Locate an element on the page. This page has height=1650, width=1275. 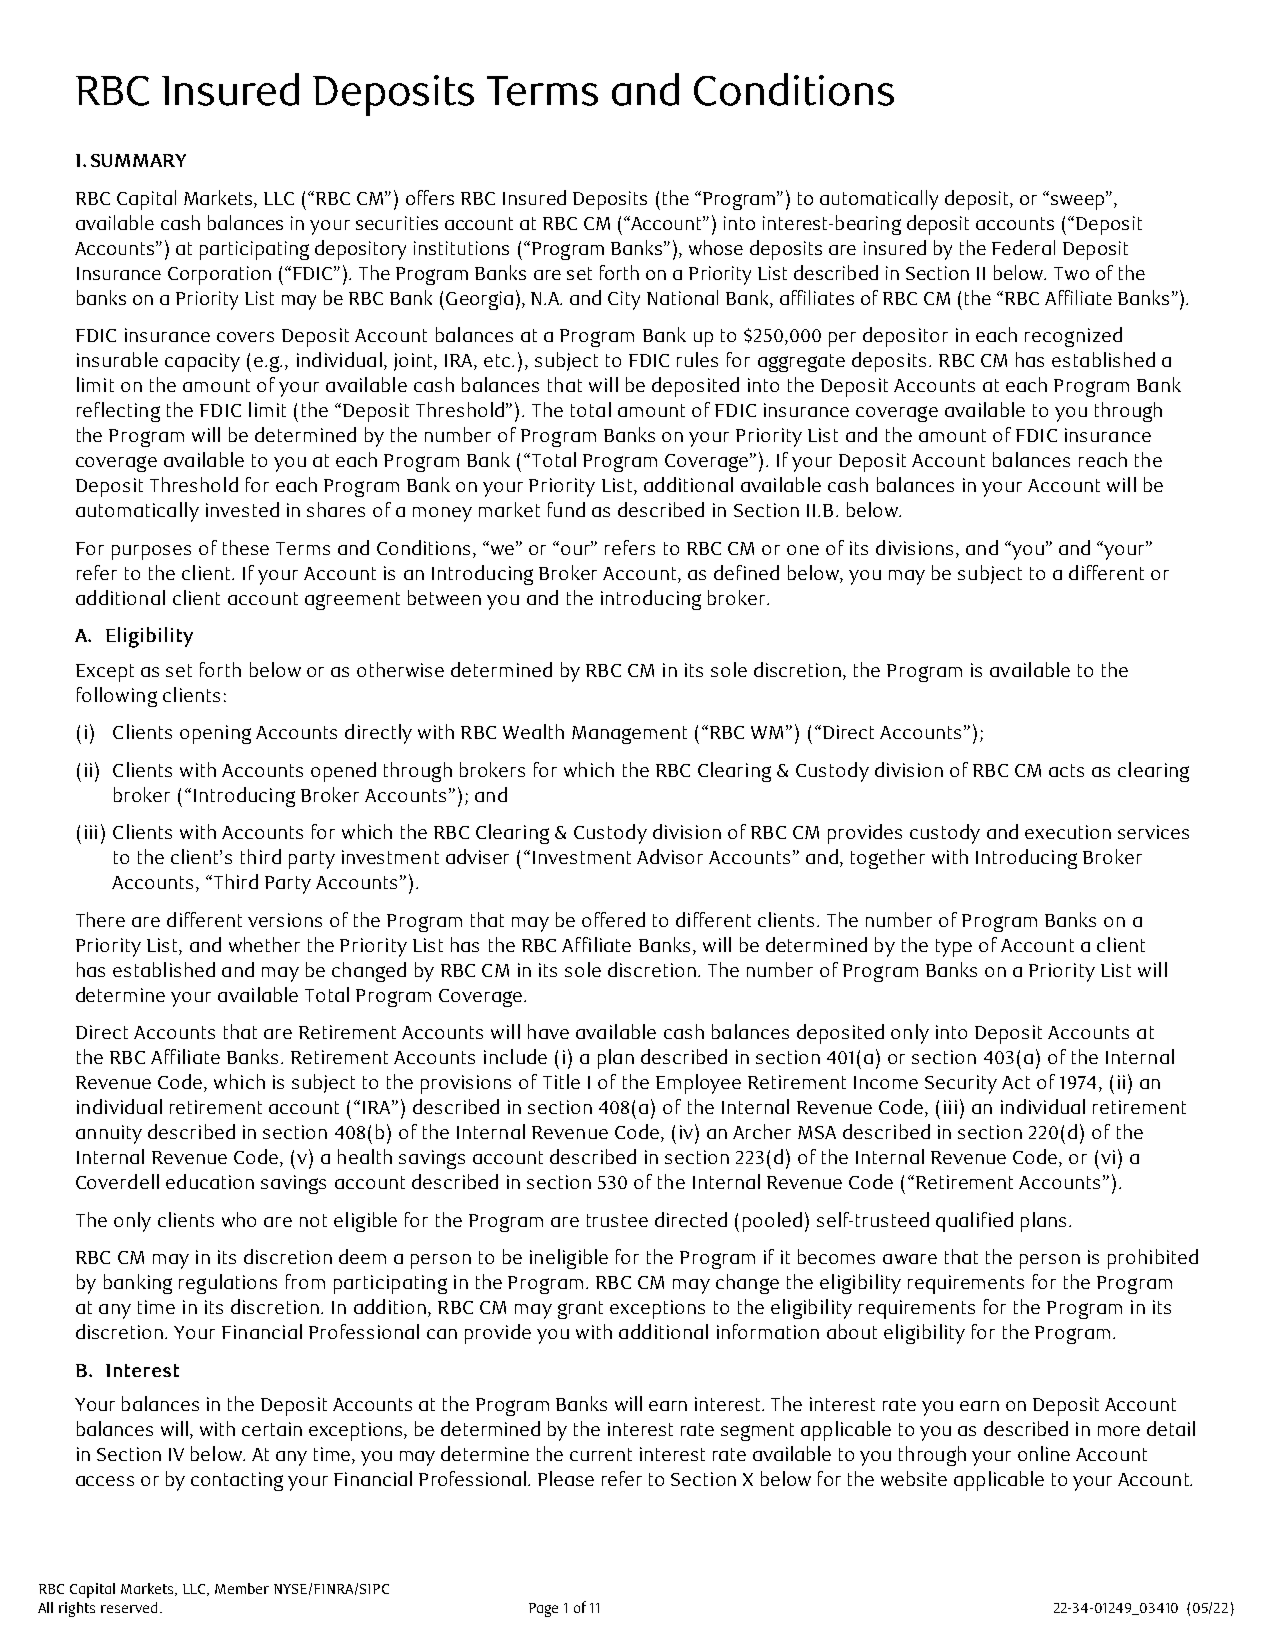
grant is located at coordinates (580, 1310).
